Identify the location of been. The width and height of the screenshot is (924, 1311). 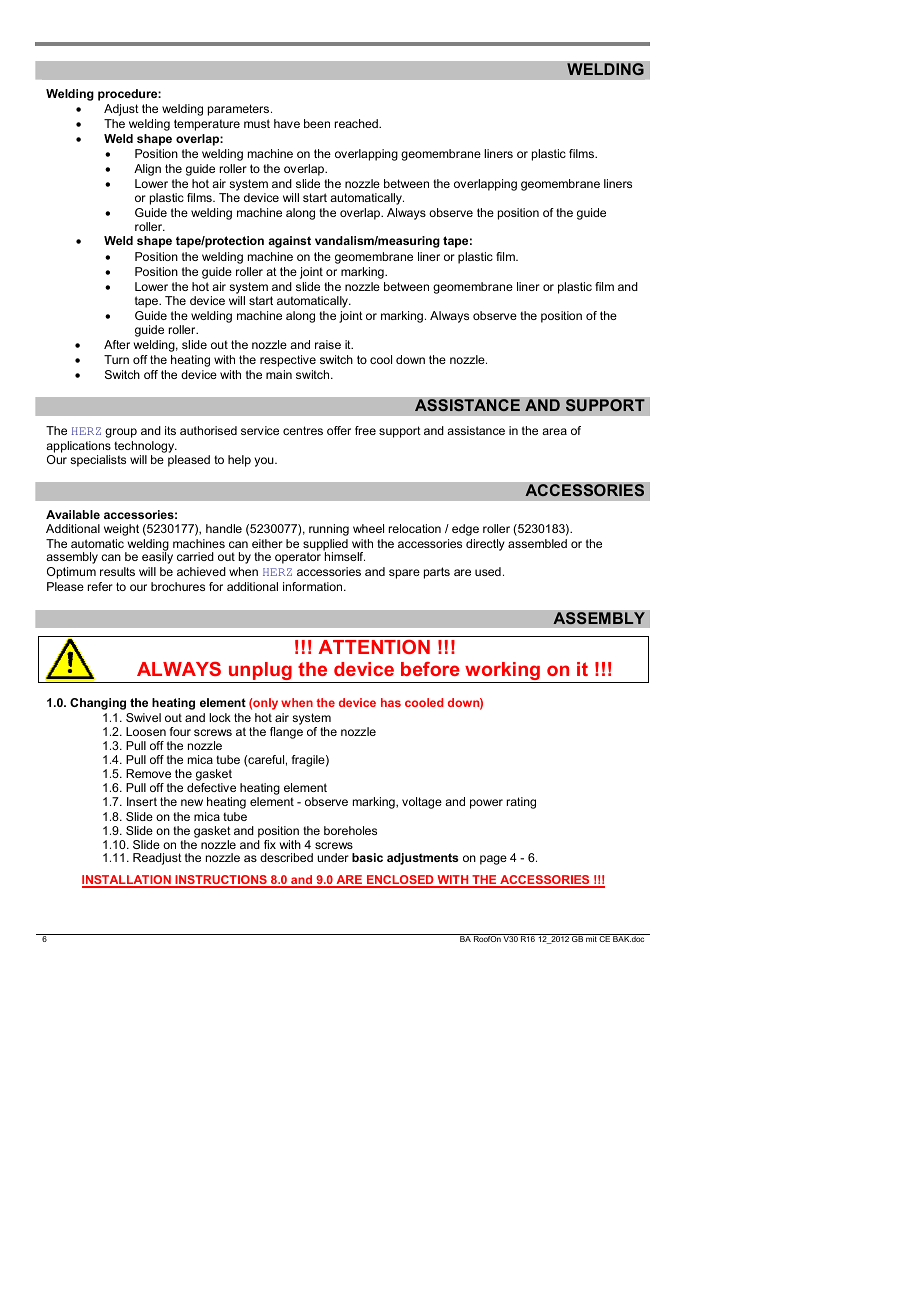
(317, 123).
